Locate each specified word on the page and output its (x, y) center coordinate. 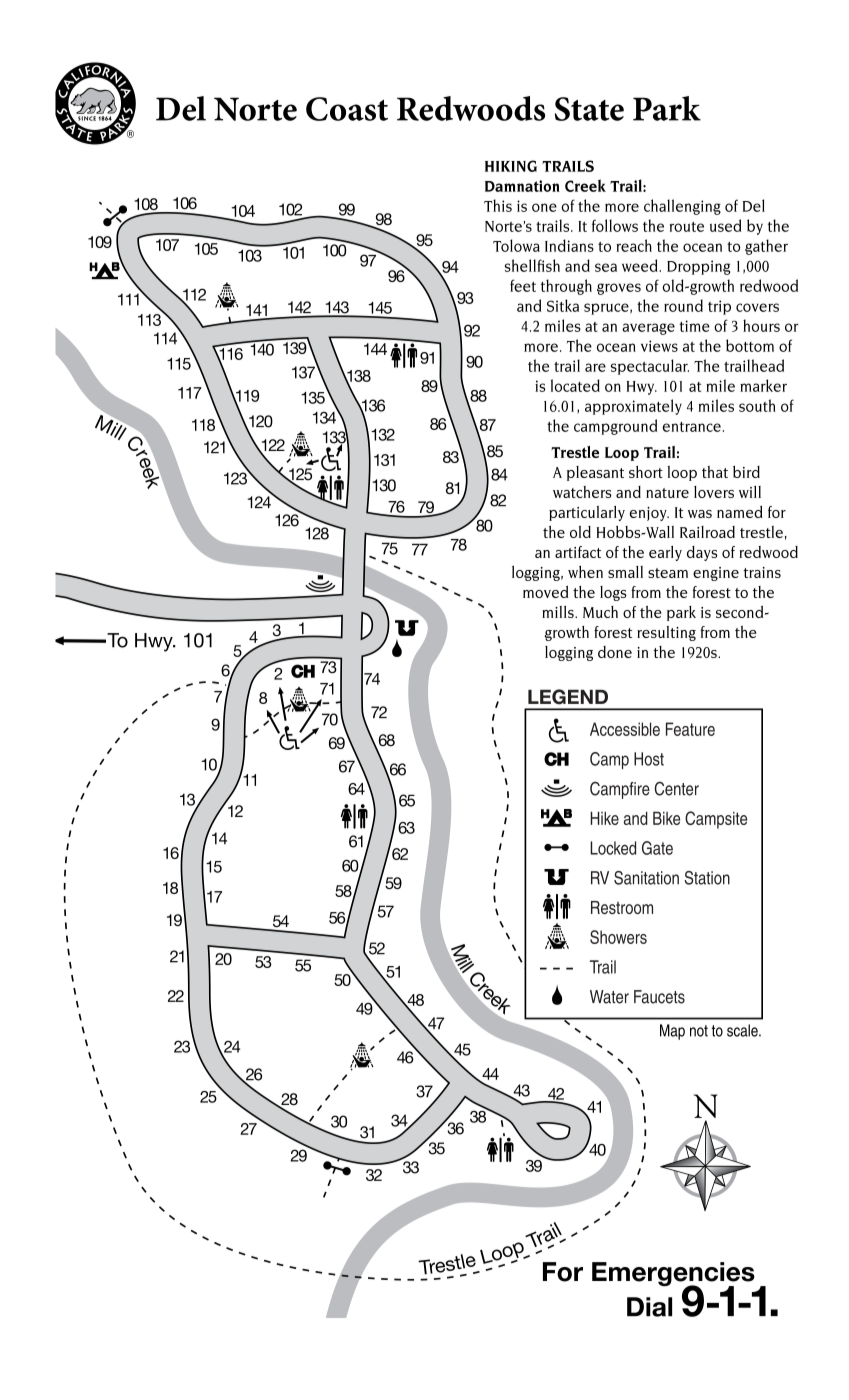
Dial (649, 1307)
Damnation (522, 186)
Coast (347, 109)
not (699, 1031)
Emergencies (673, 1275)
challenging (682, 207)
